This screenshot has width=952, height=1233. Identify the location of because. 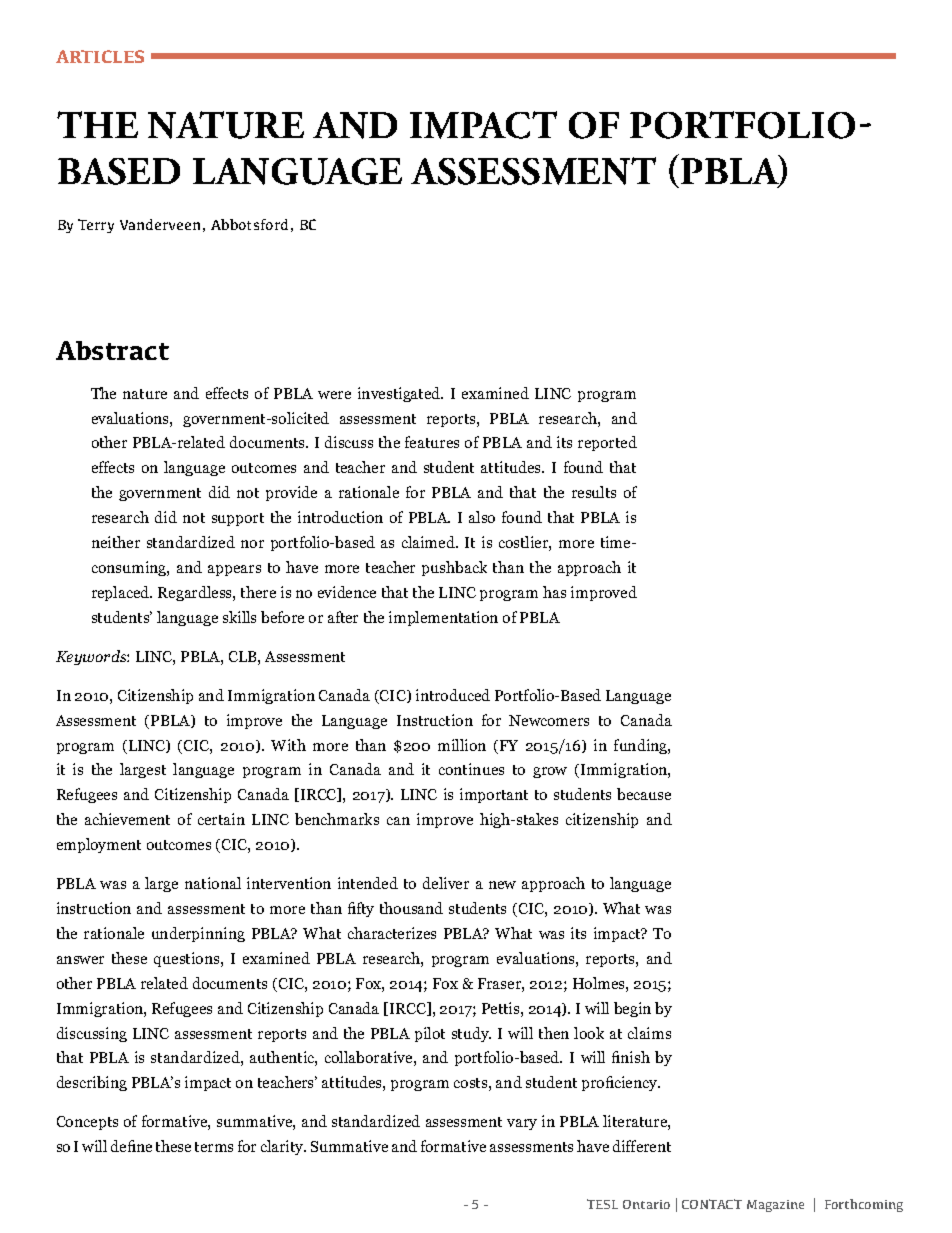
(644, 794).
